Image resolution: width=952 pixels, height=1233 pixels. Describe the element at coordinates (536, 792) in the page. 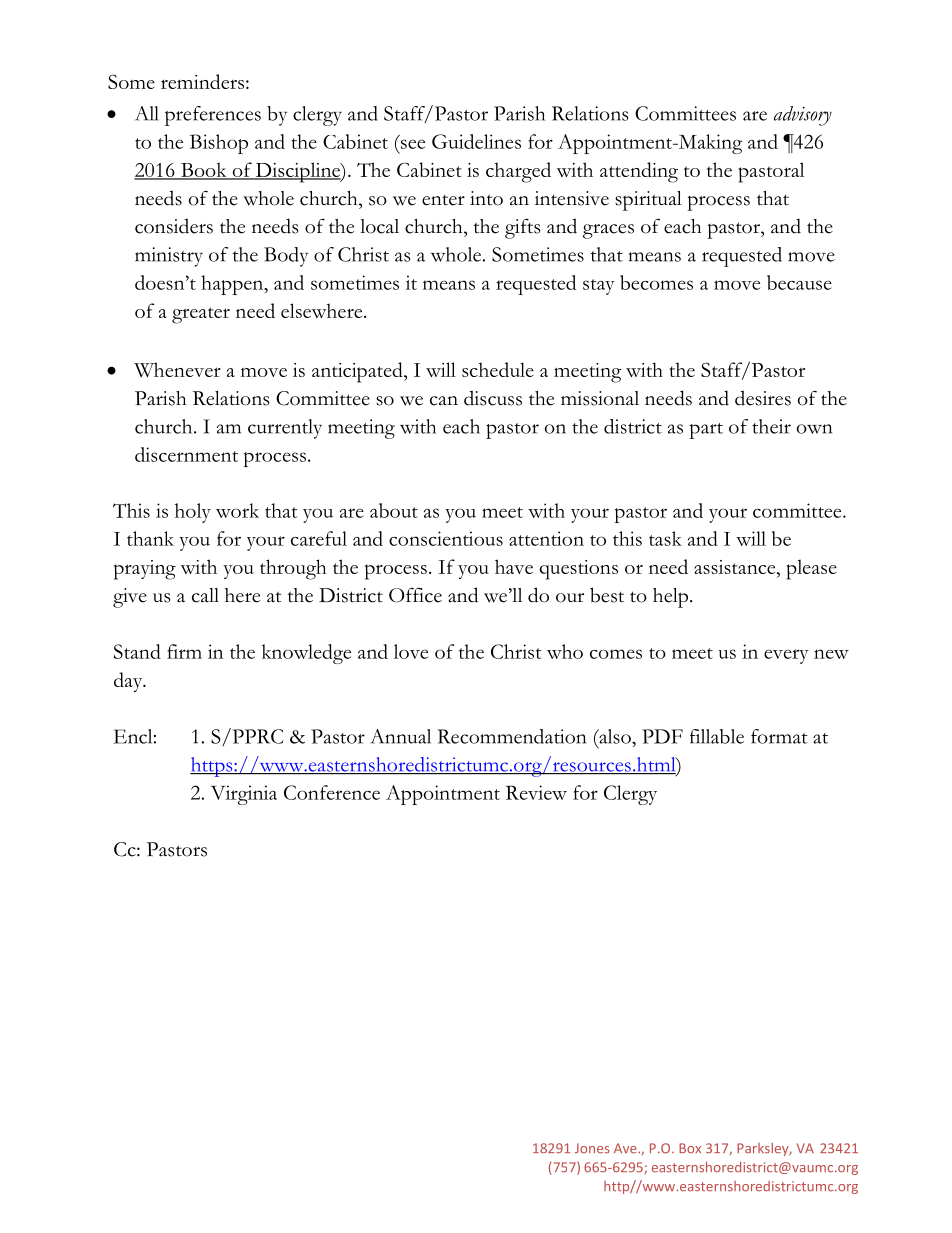

I see `Review` at that location.
